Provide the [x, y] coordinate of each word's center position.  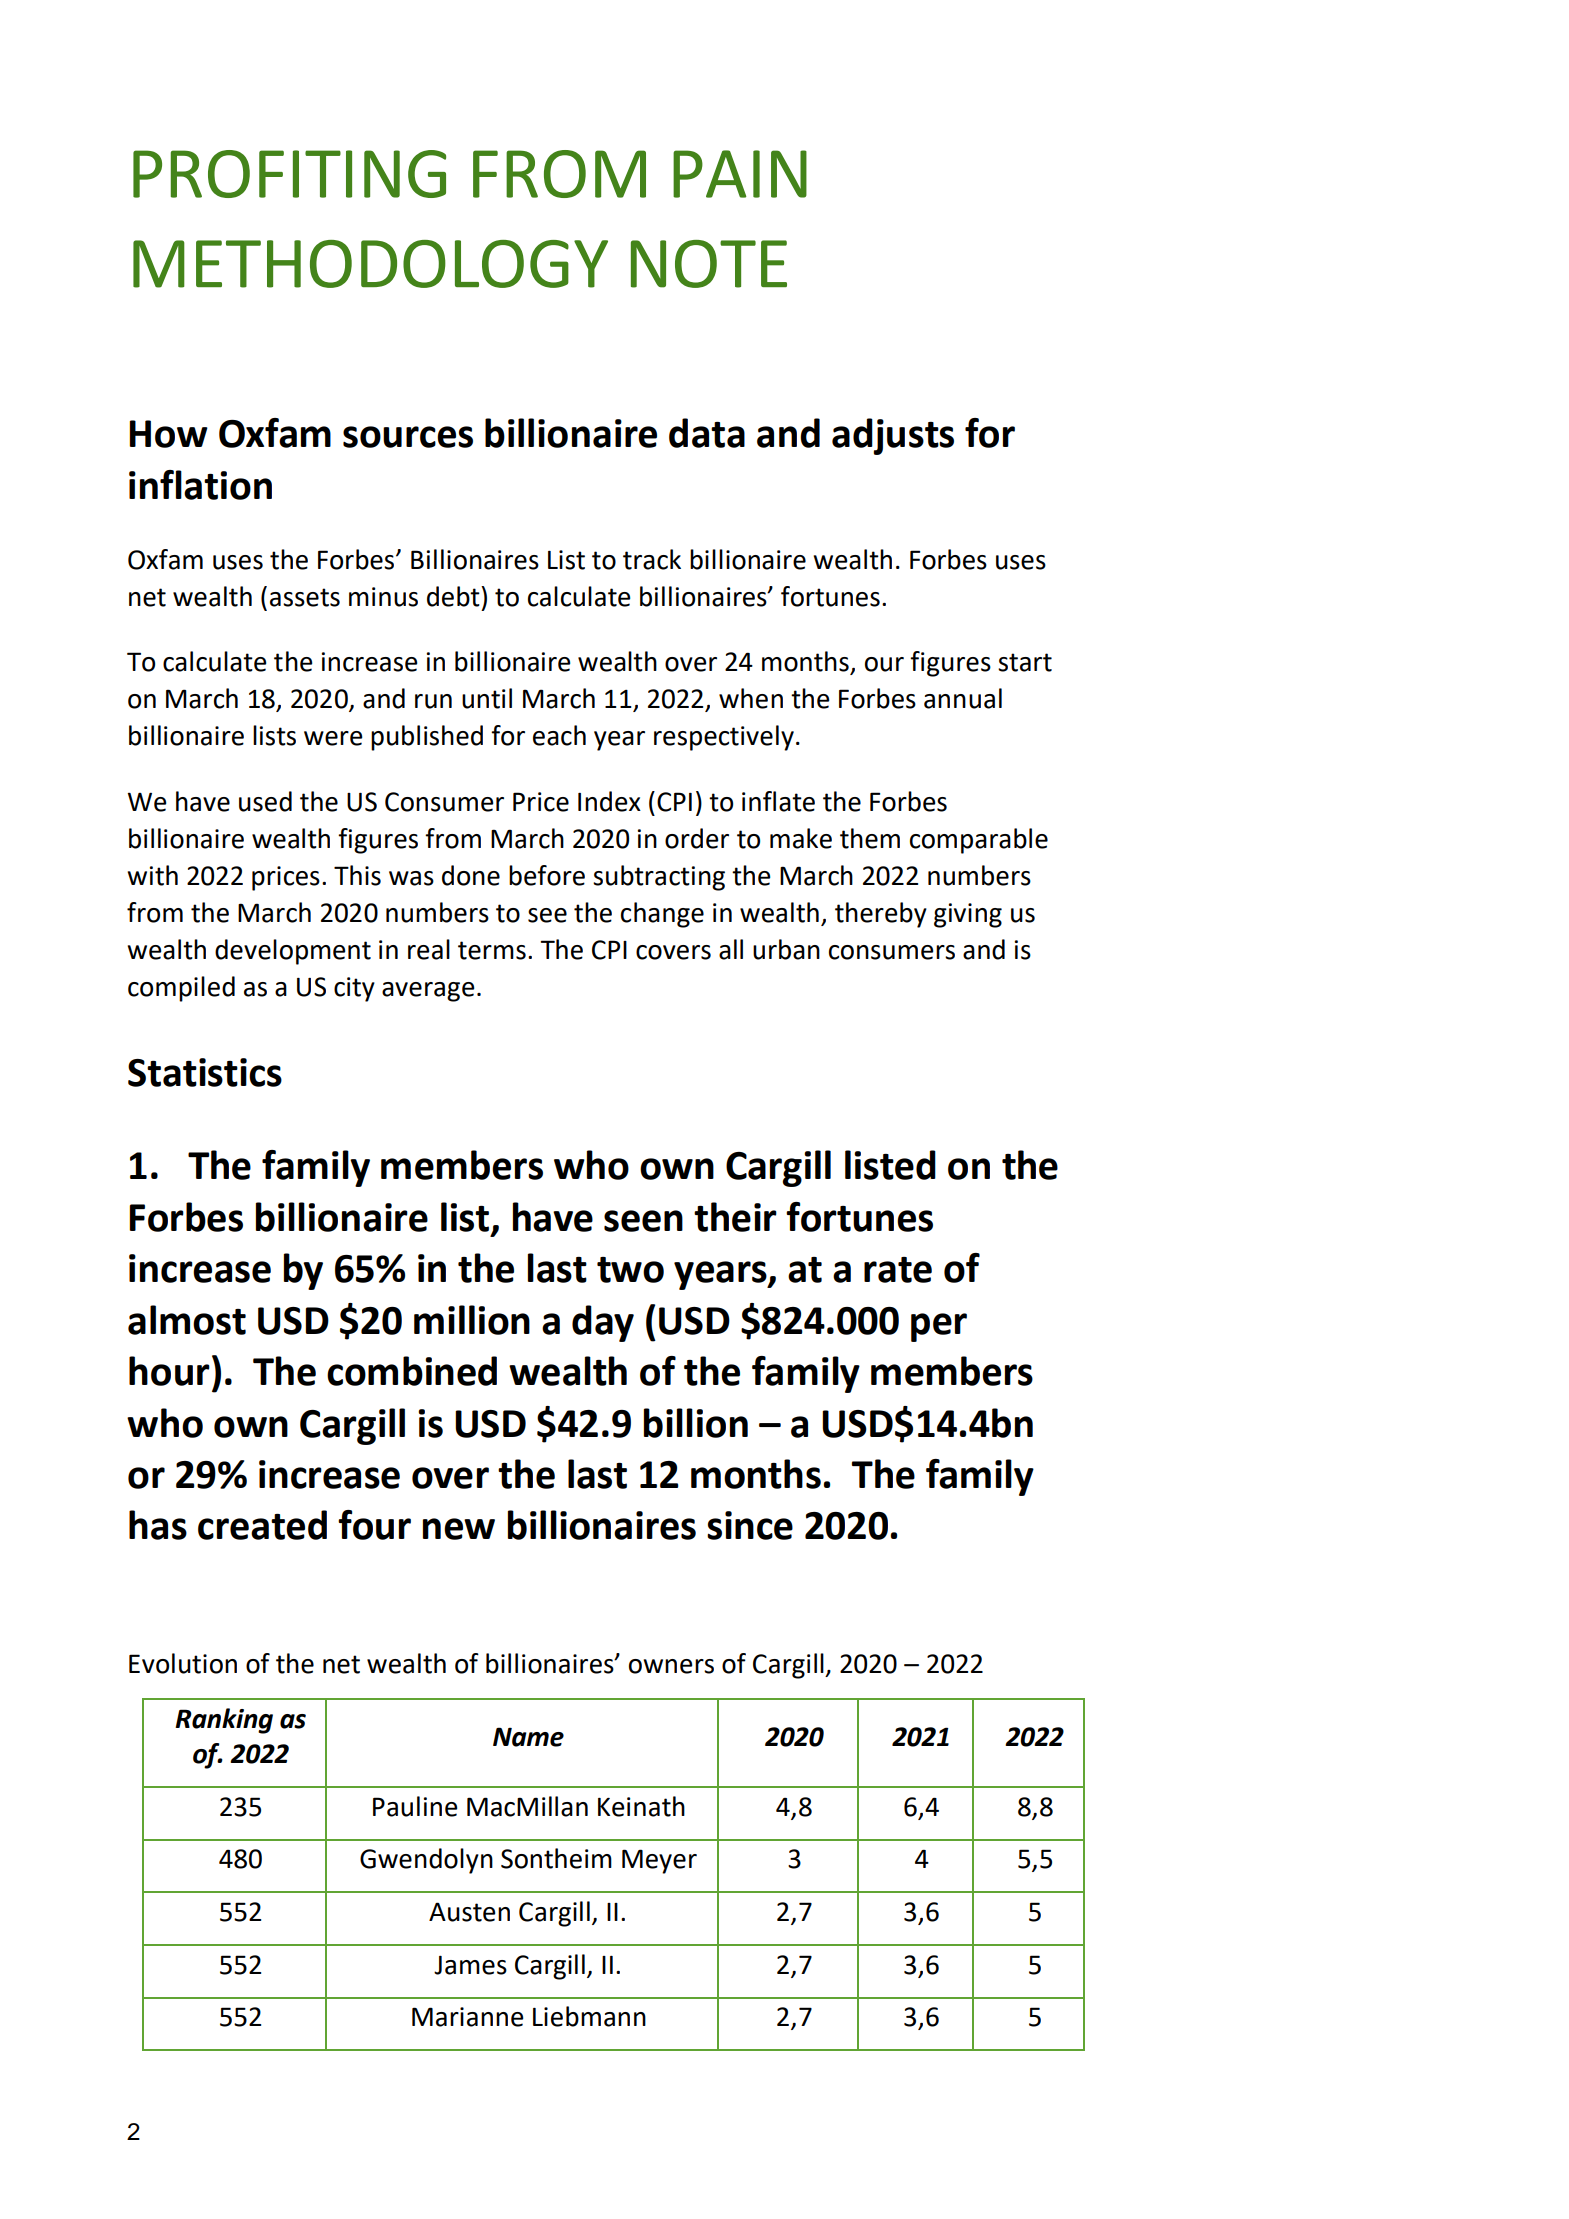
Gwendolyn [426, 1861]
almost [187, 1320]
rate [898, 1270]
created [262, 1525]
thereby [881, 915]
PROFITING [289, 174]
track [652, 559]
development [293, 952]
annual [963, 698]
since [750, 1525]
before [547, 875]
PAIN [740, 174]
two [630, 1270]
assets [305, 597]
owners [671, 1666]
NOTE [709, 264]
